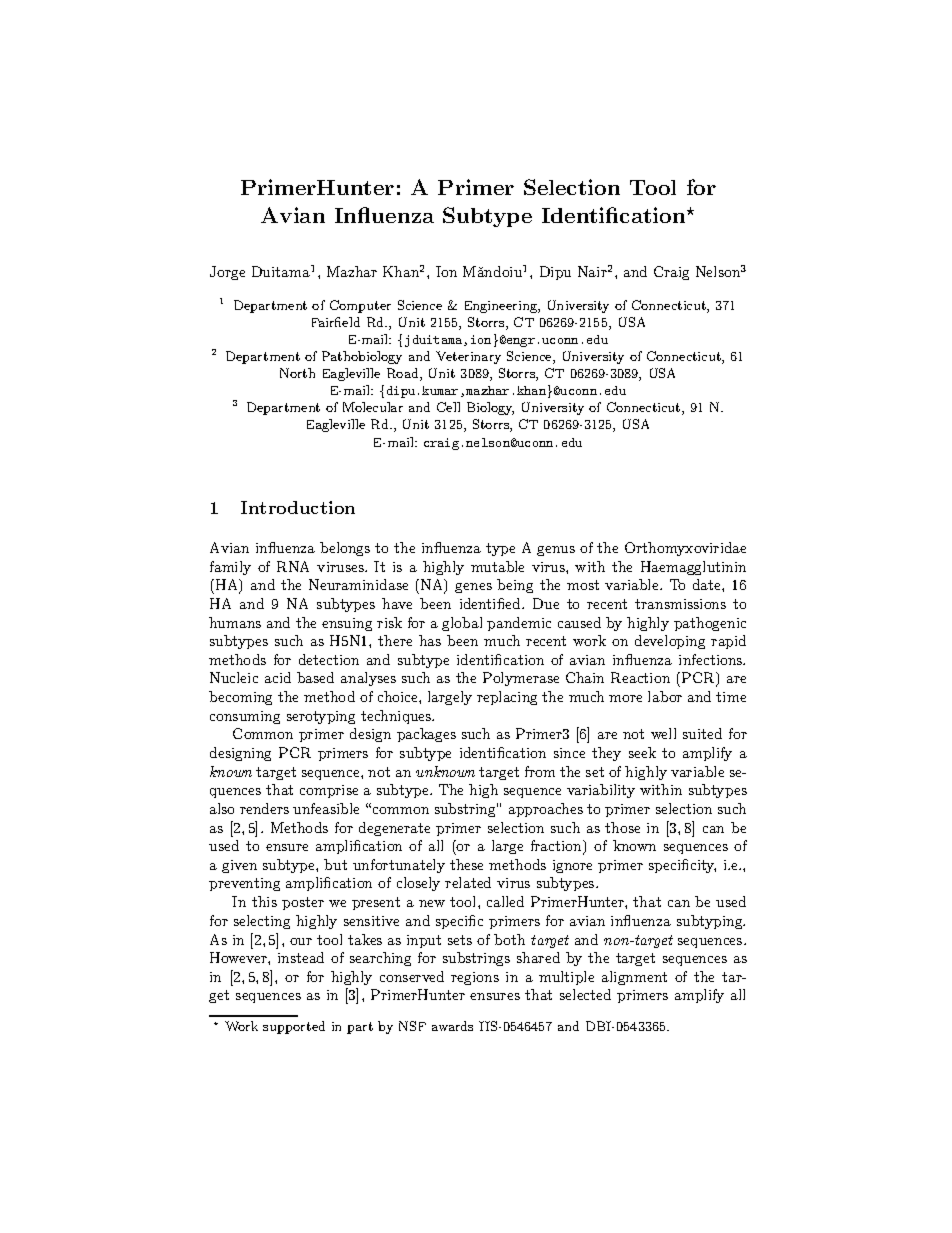  What do you see at coordinates (622, 827) in the screenshot?
I see `those` at bounding box center [622, 827].
